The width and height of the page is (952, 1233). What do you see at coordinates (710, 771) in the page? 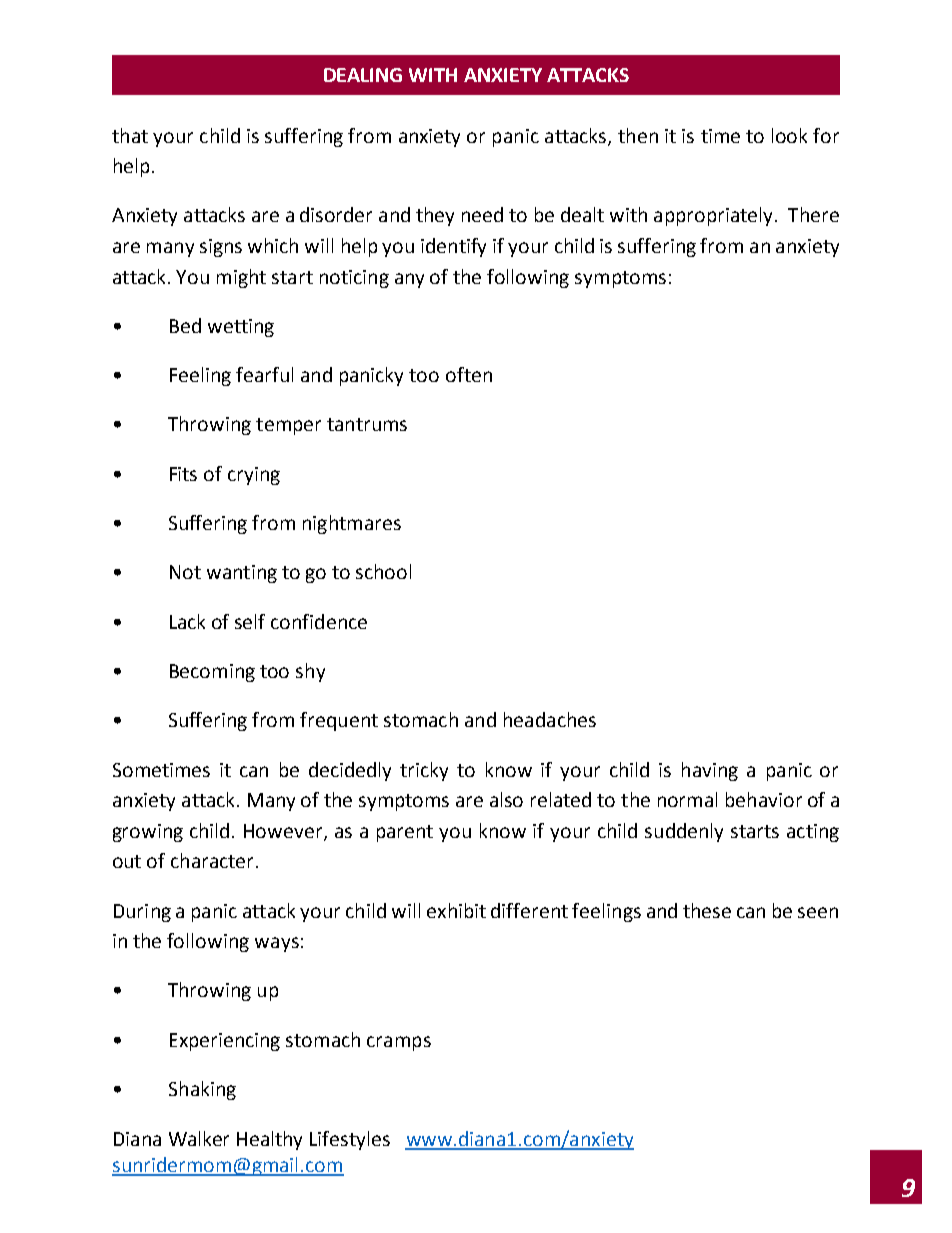
I see `having` at bounding box center [710, 771].
